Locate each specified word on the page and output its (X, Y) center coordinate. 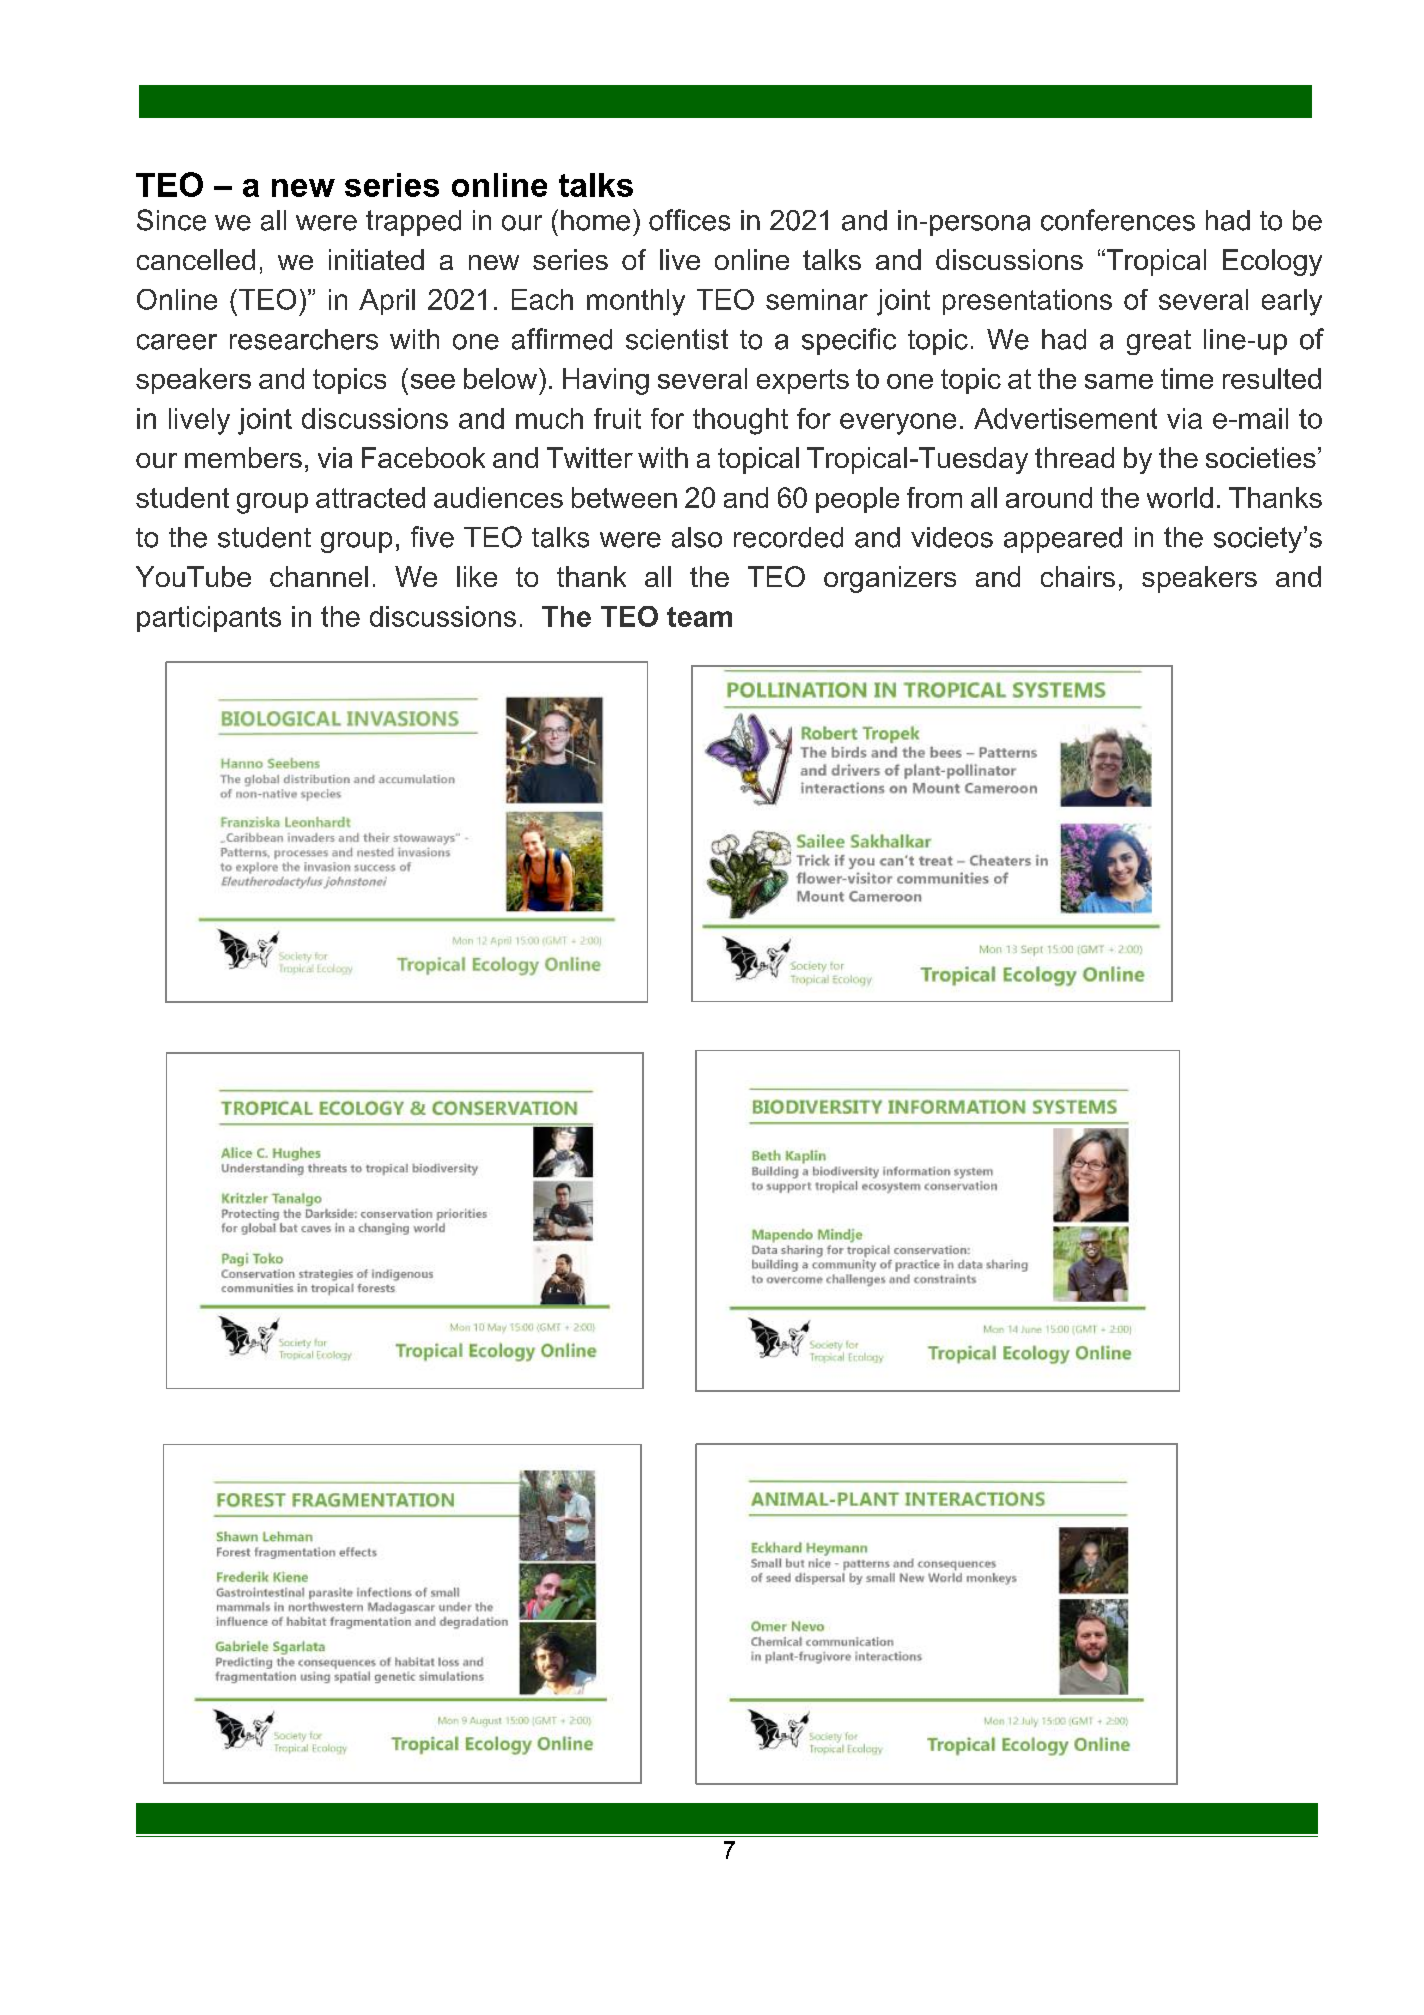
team (699, 617)
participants (209, 619)
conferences (1118, 220)
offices (689, 220)
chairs (1078, 576)
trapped (413, 223)
